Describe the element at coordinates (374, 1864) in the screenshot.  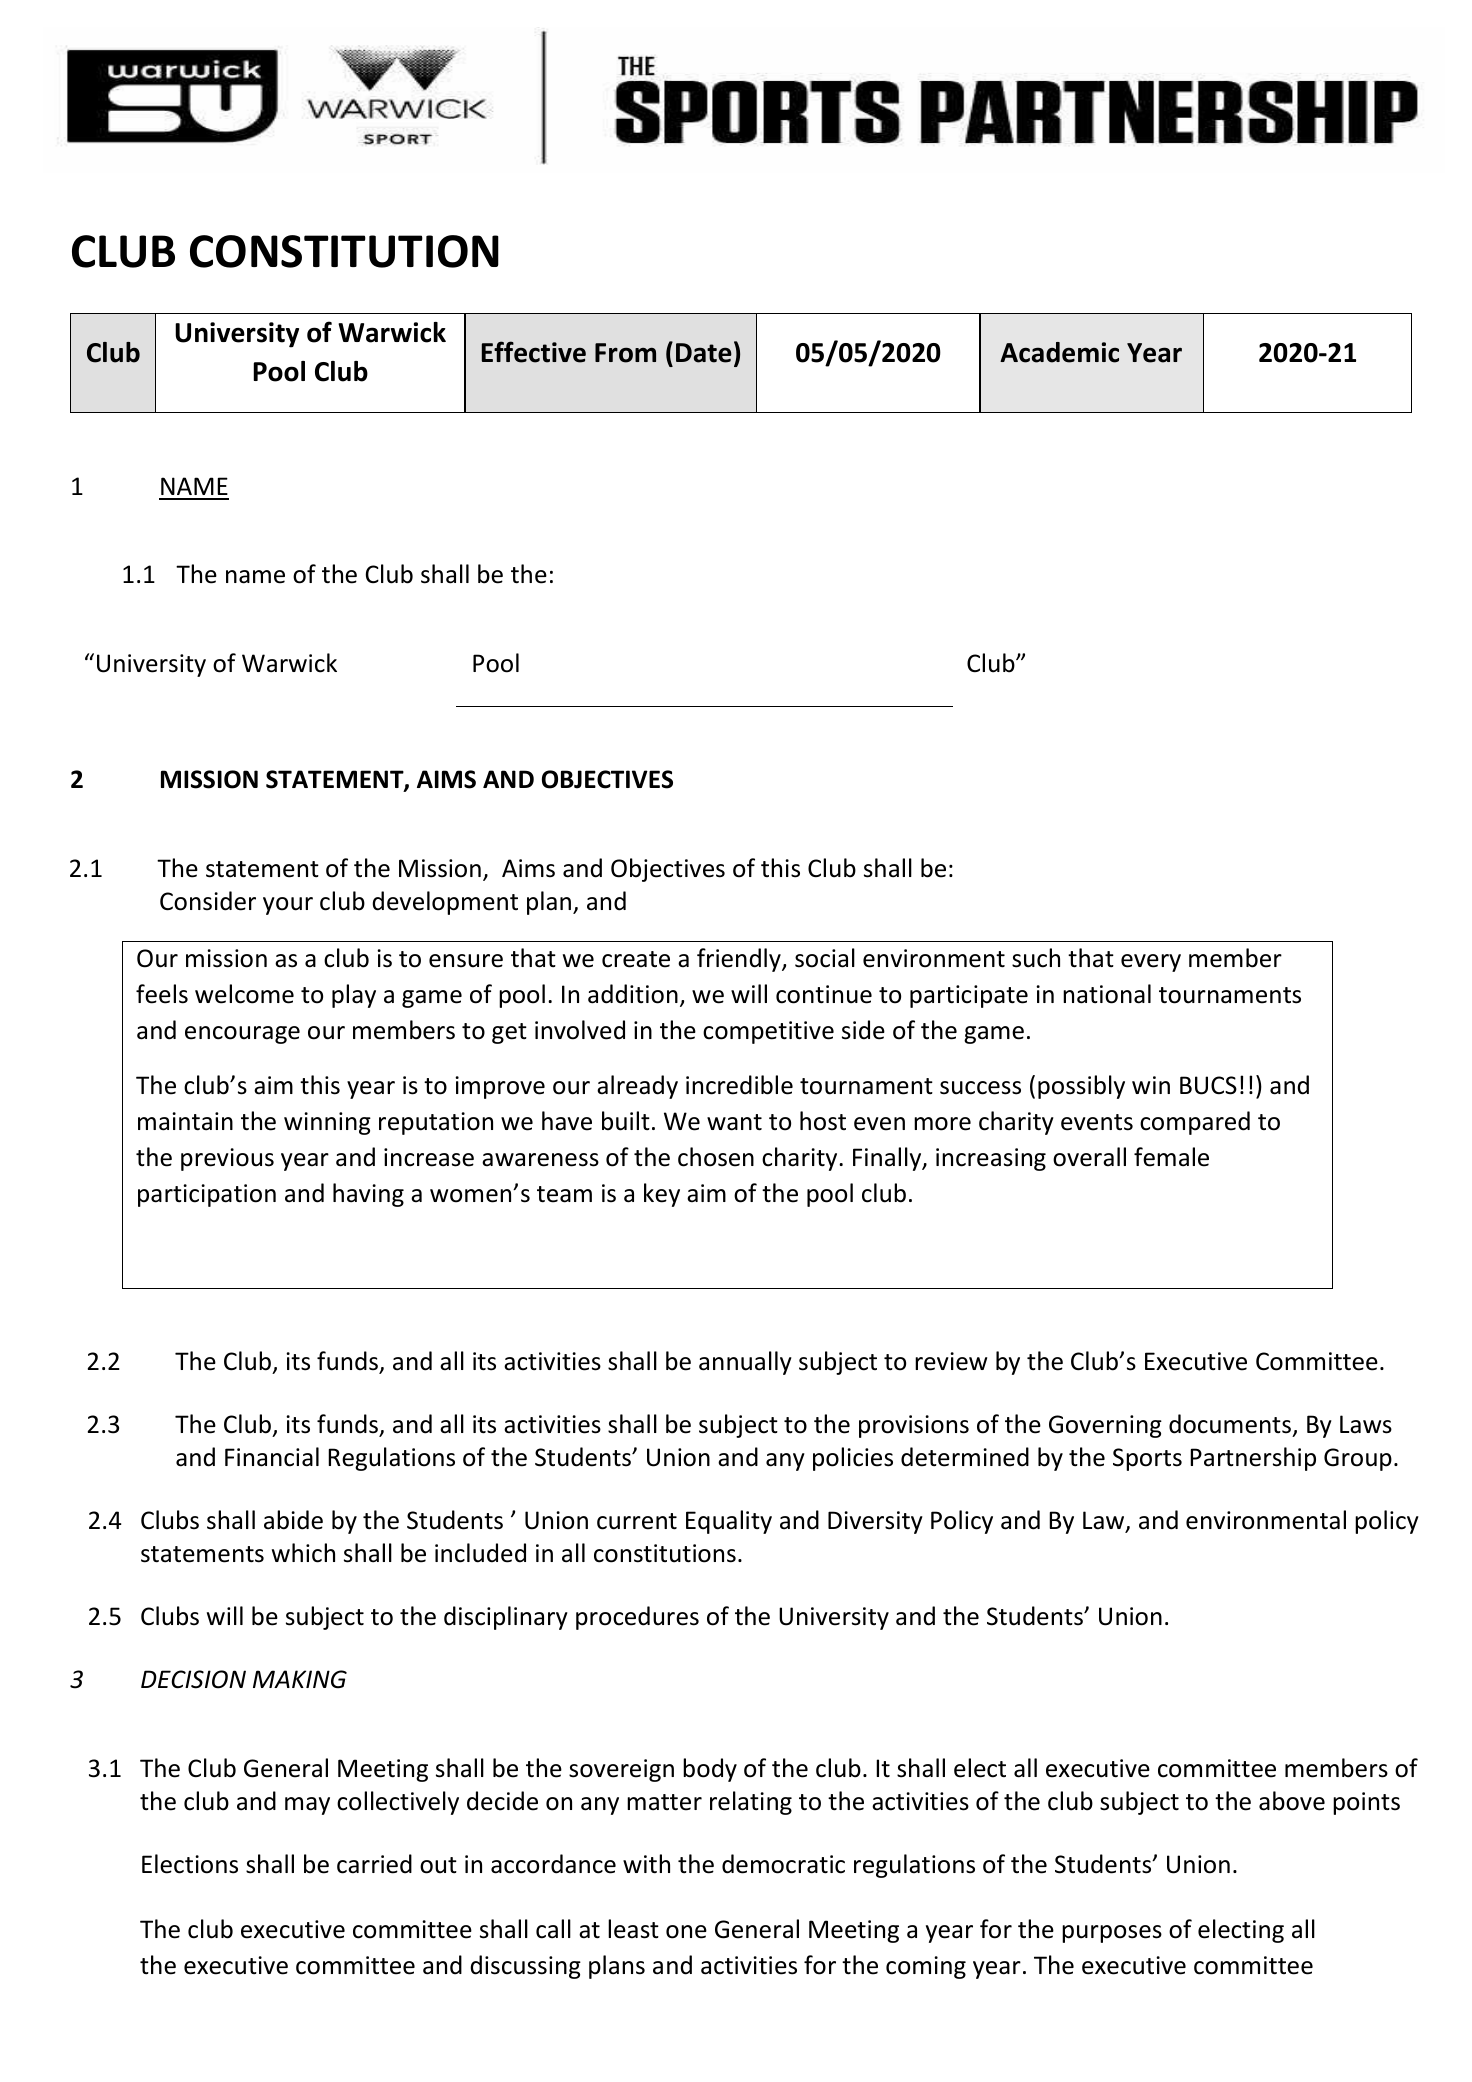
I see `carried` at that location.
